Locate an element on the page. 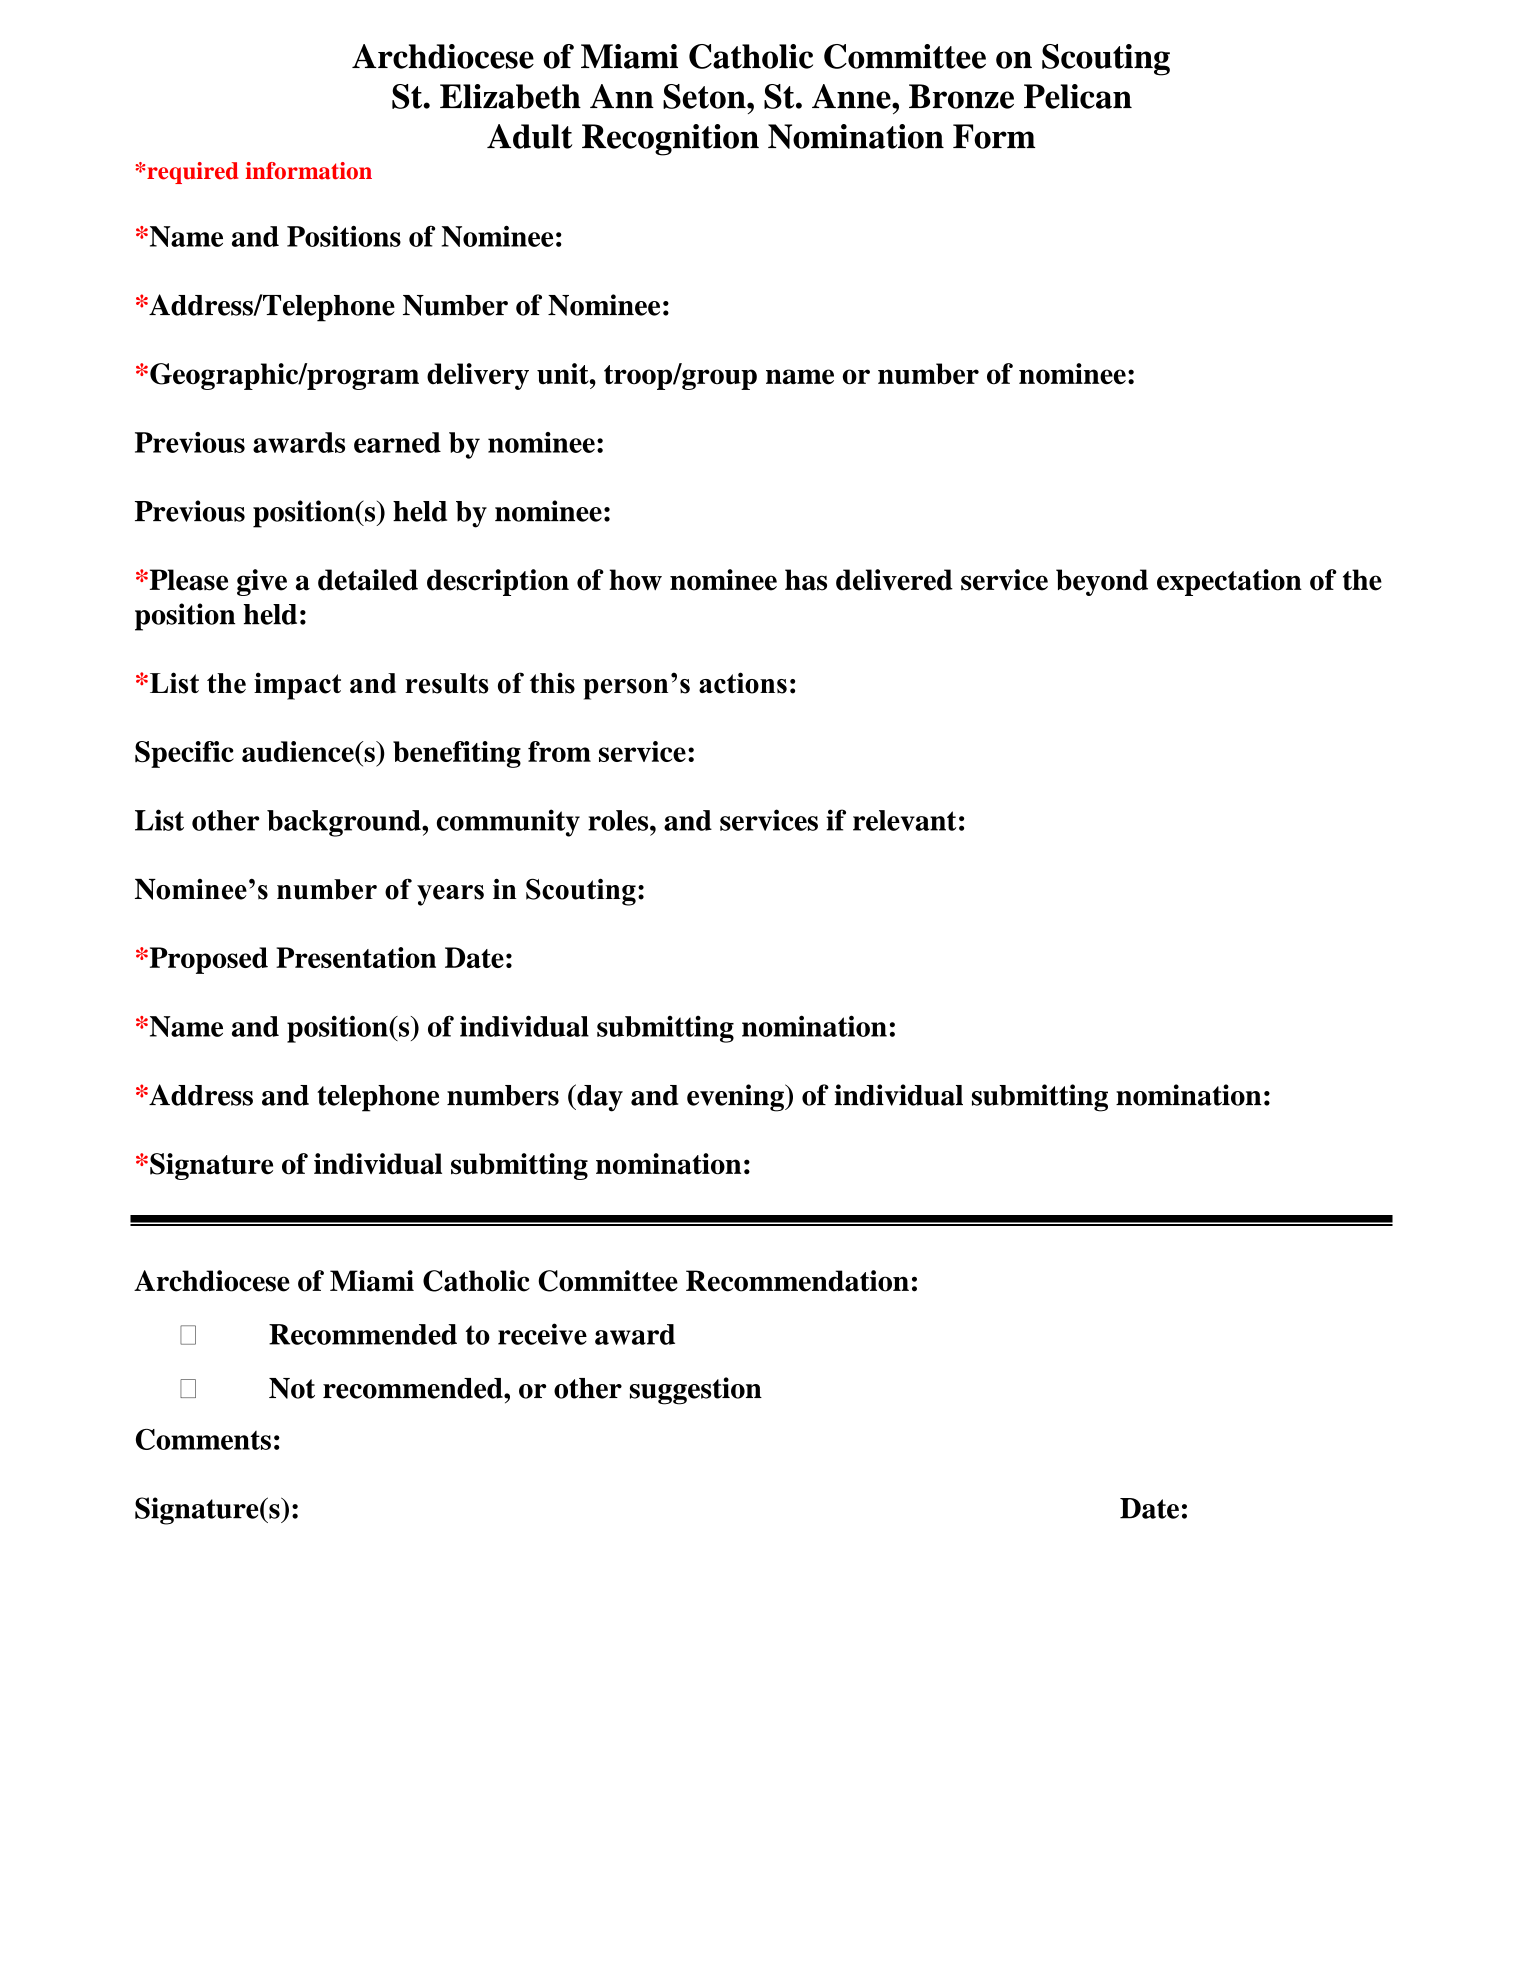  how is located at coordinates (635, 580).
